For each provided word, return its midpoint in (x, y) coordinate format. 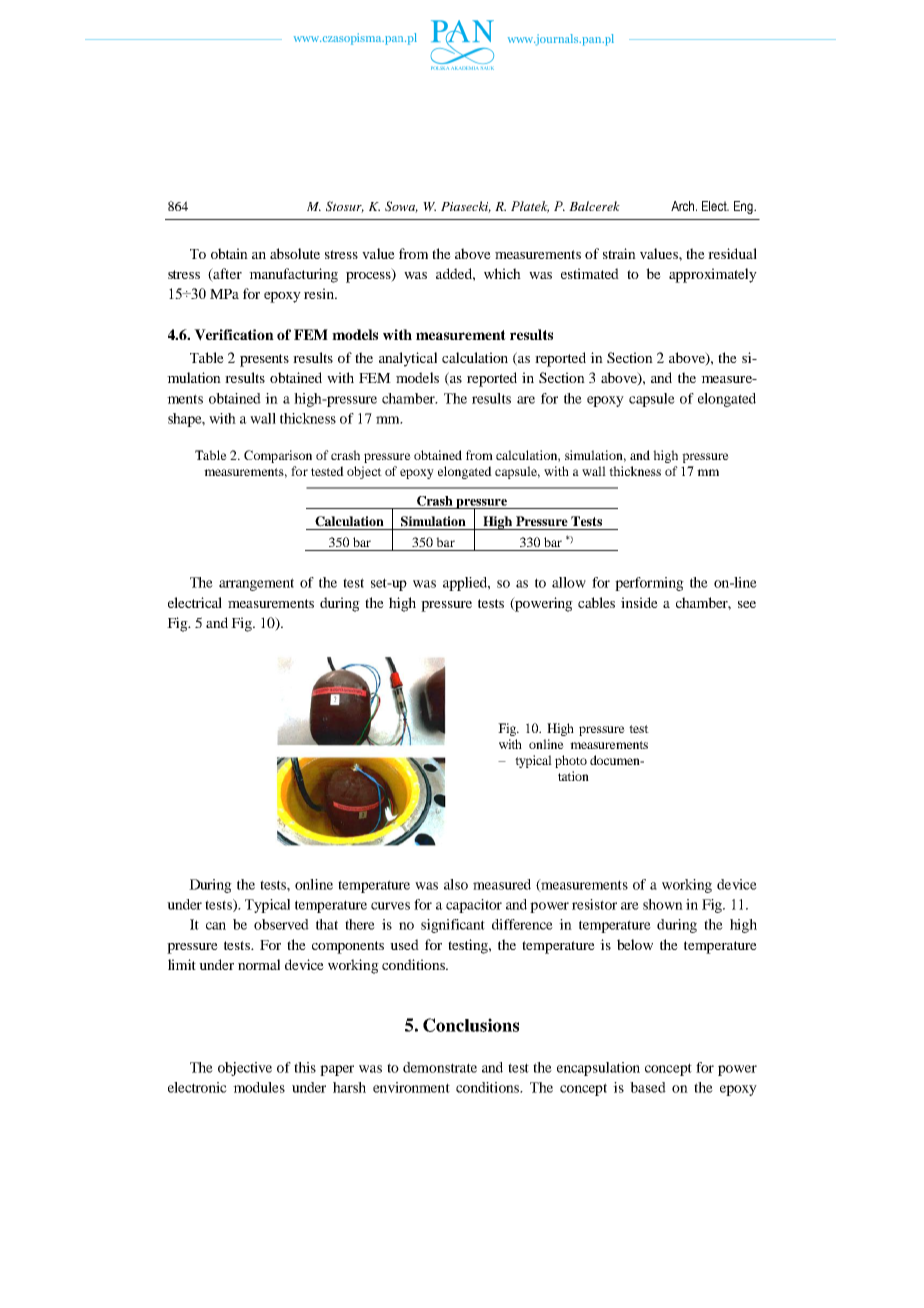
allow (569, 582)
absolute (295, 253)
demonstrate (440, 1067)
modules (259, 1087)
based (648, 1087)
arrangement (256, 584)
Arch (684, 206)
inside (639, 602)
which (502, 273)
